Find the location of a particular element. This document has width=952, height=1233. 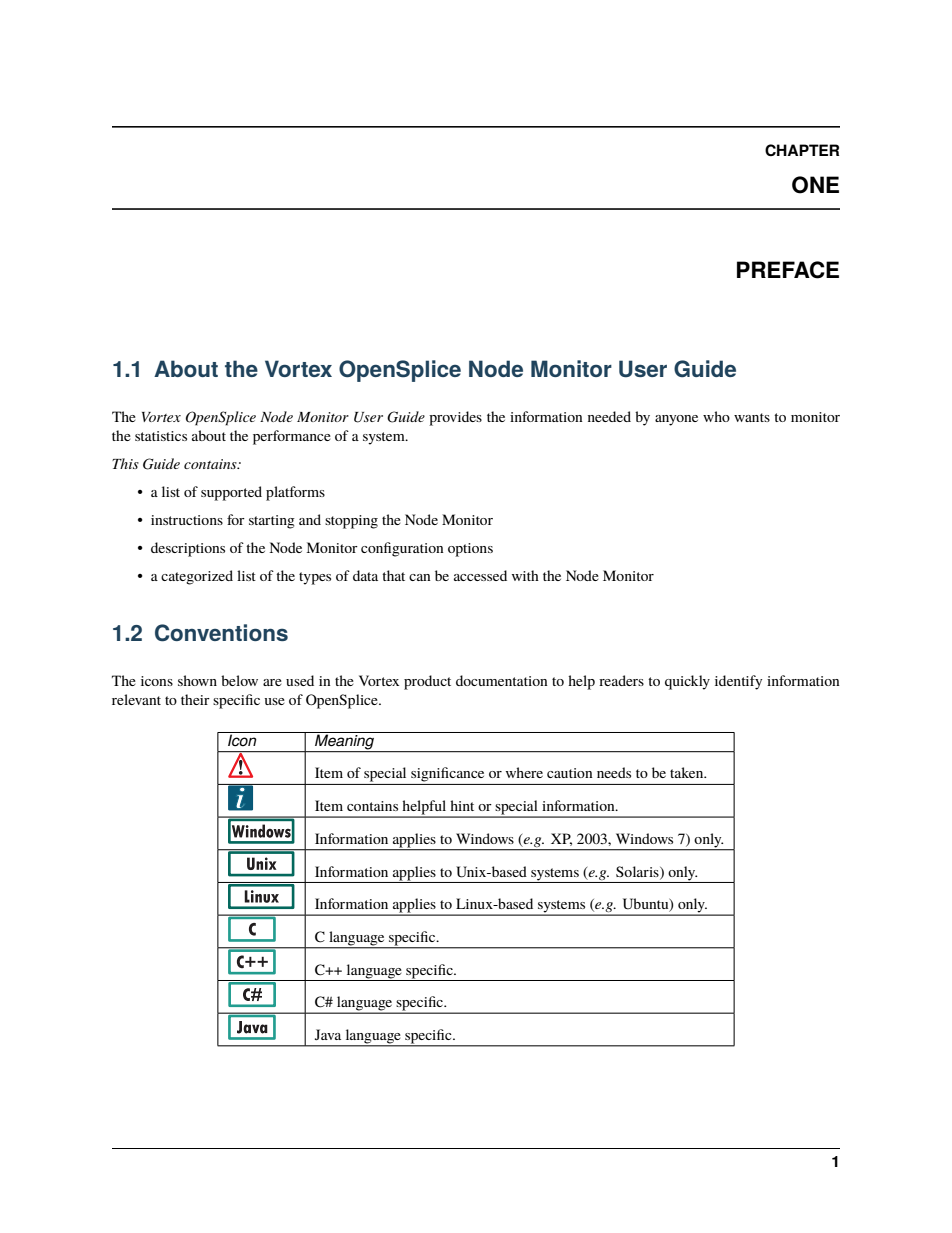

who is located at coordinates (716, 416).
